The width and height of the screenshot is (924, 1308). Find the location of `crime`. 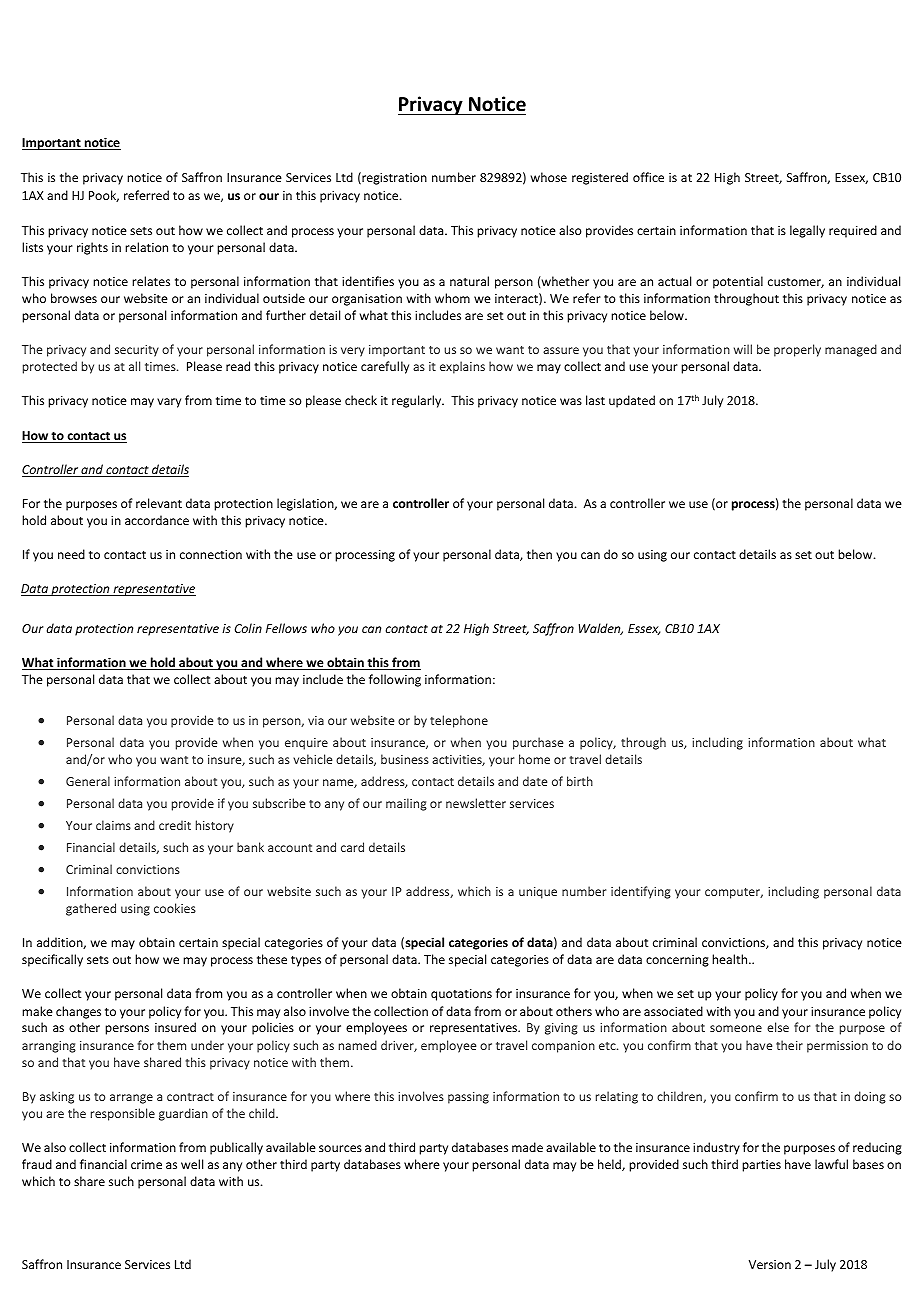

crime is located at coordinates (146, 1164).
